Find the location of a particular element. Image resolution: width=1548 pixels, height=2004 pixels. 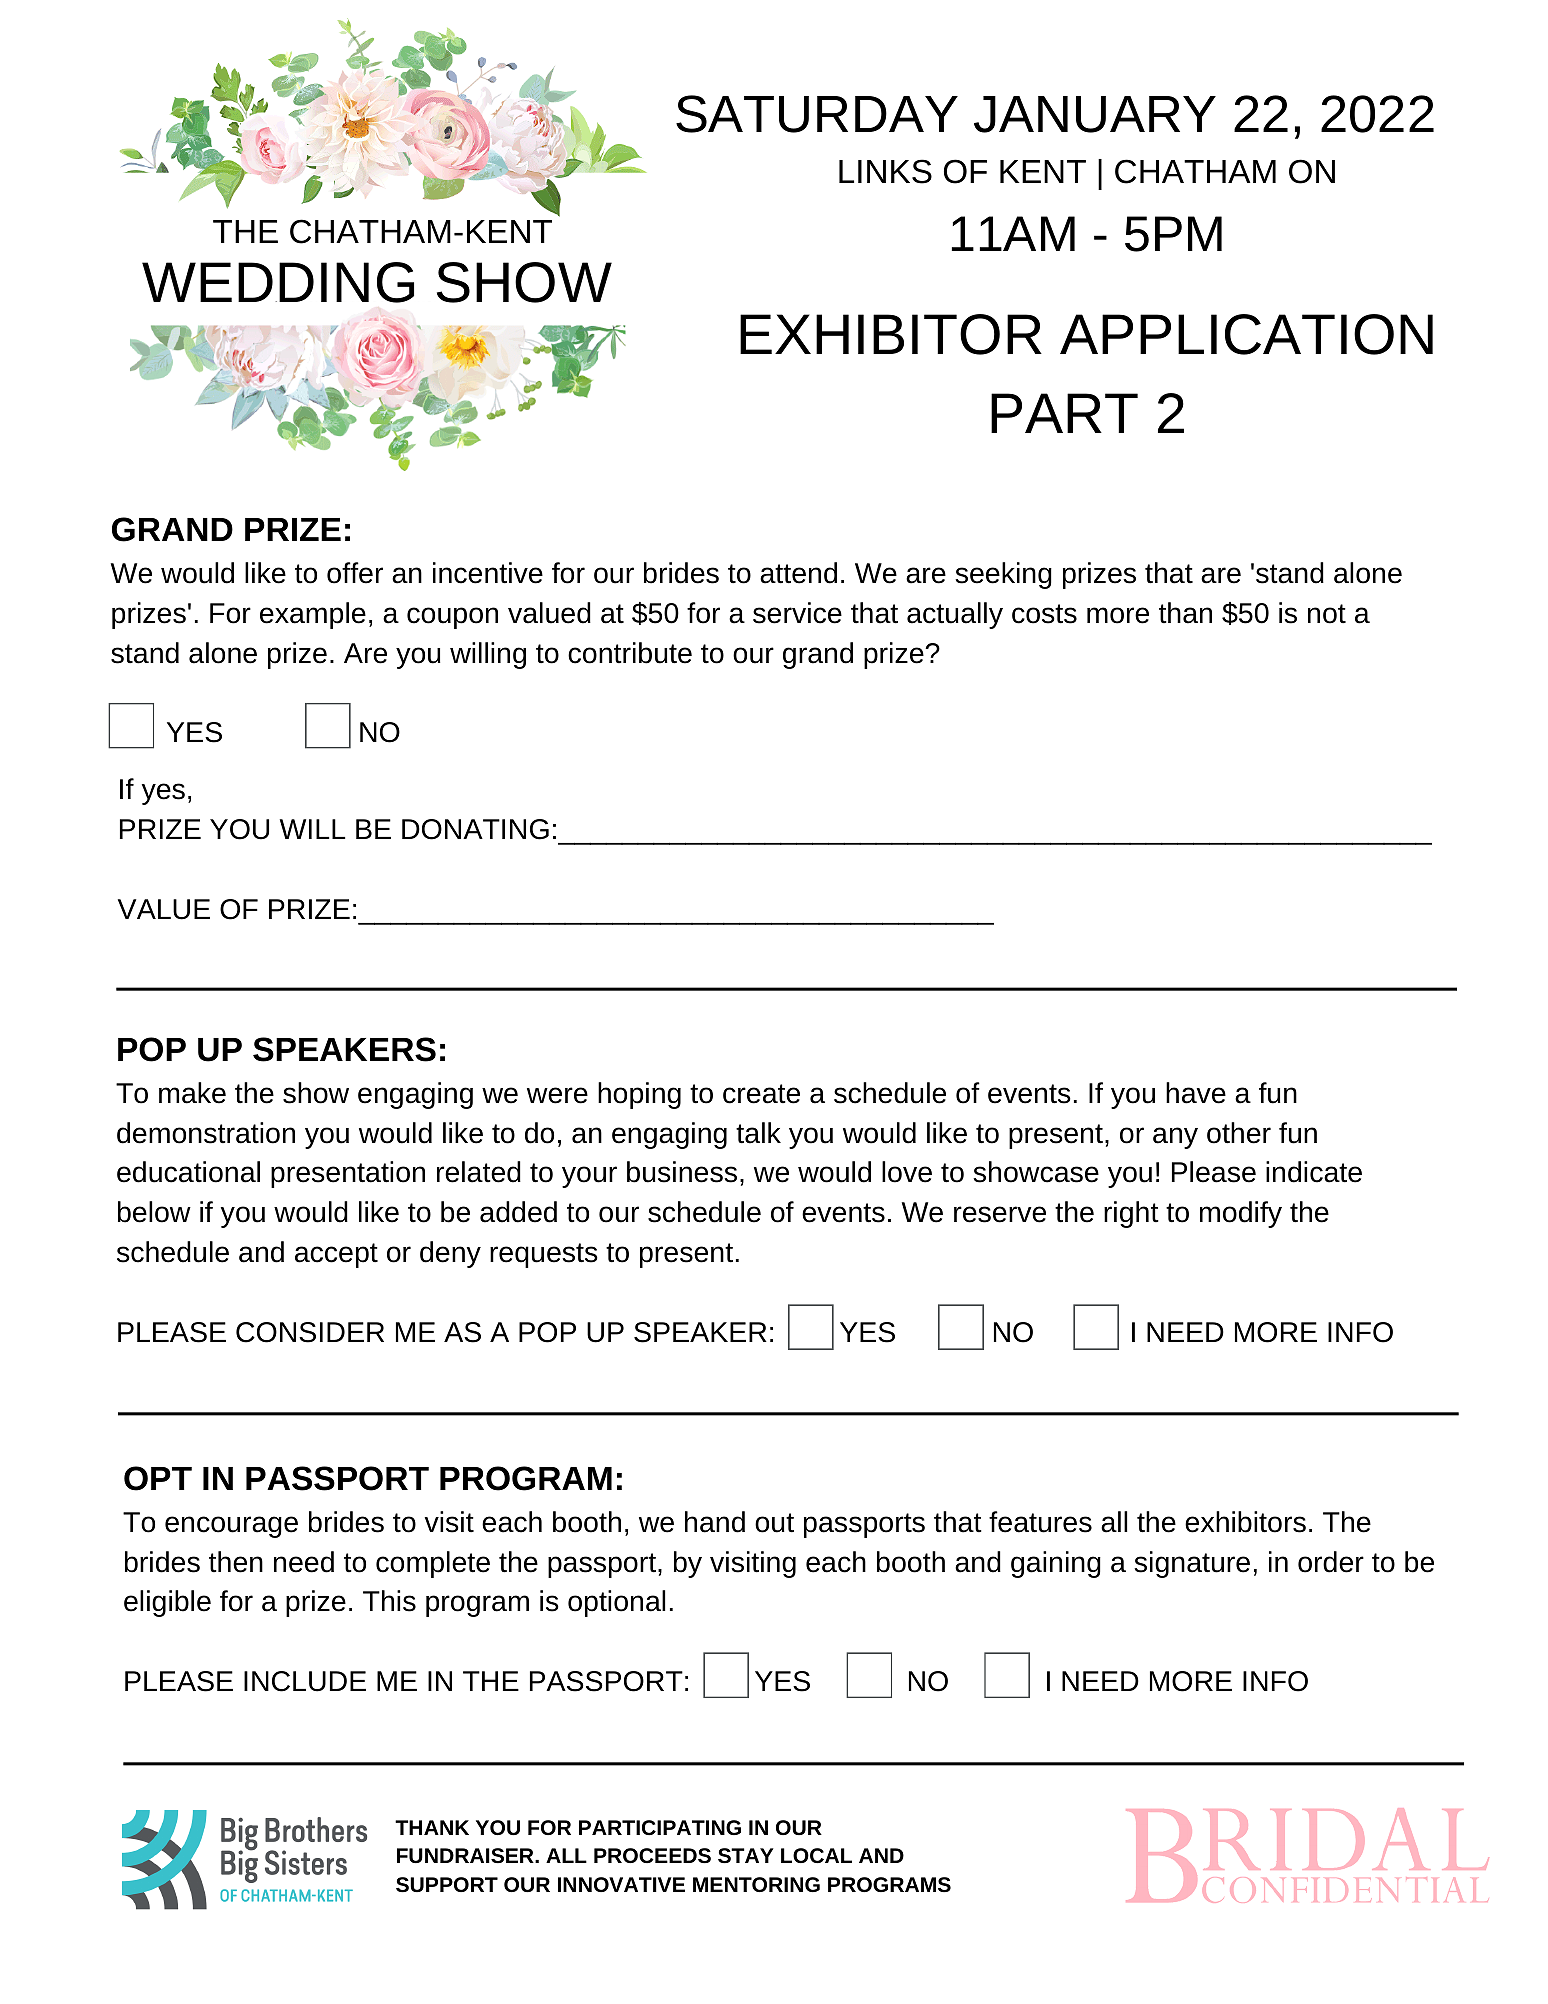

STAY is located at coordinates (746, 1856).
